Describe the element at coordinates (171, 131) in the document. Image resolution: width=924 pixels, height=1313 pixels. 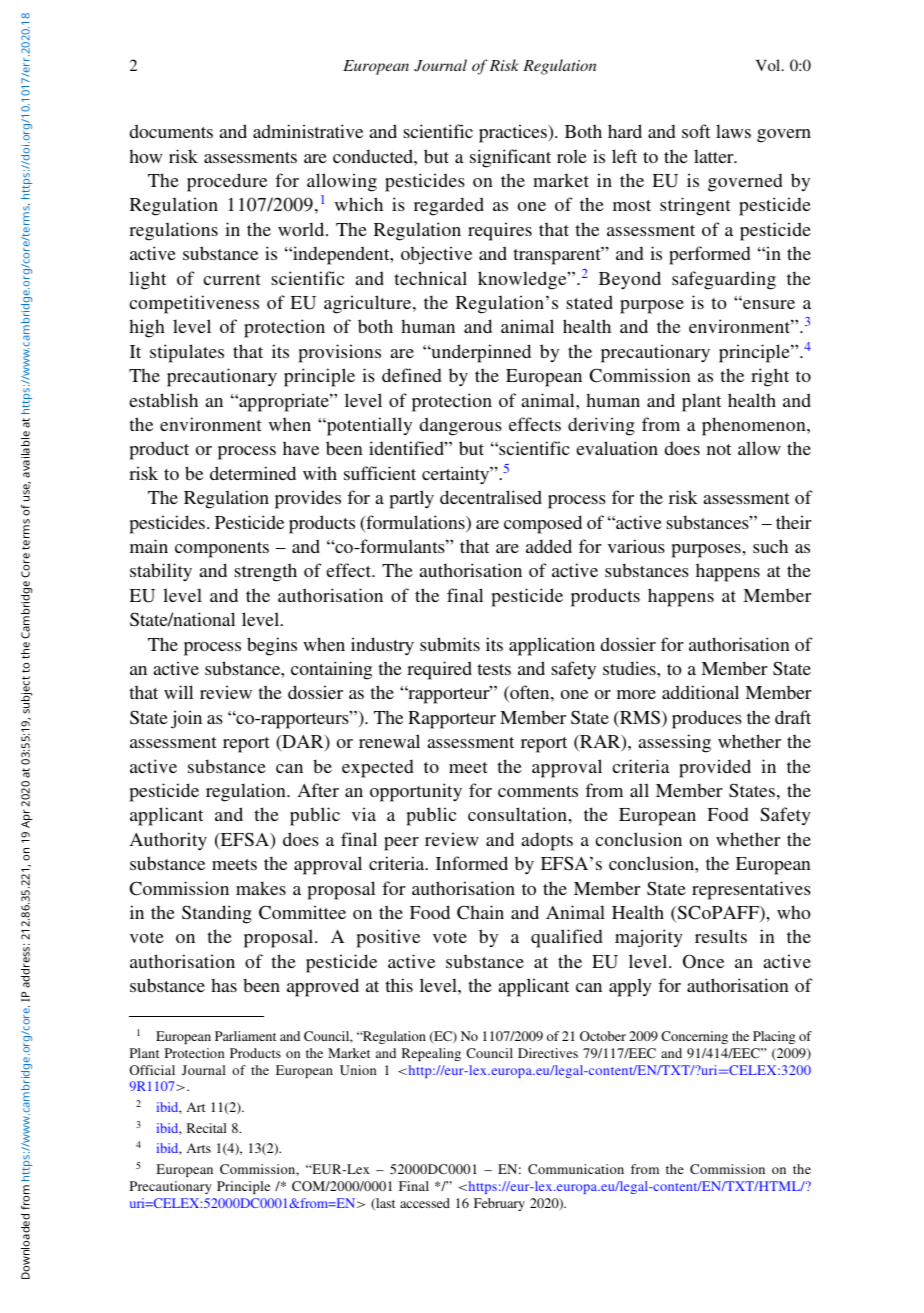
I see `documents` at that location.
